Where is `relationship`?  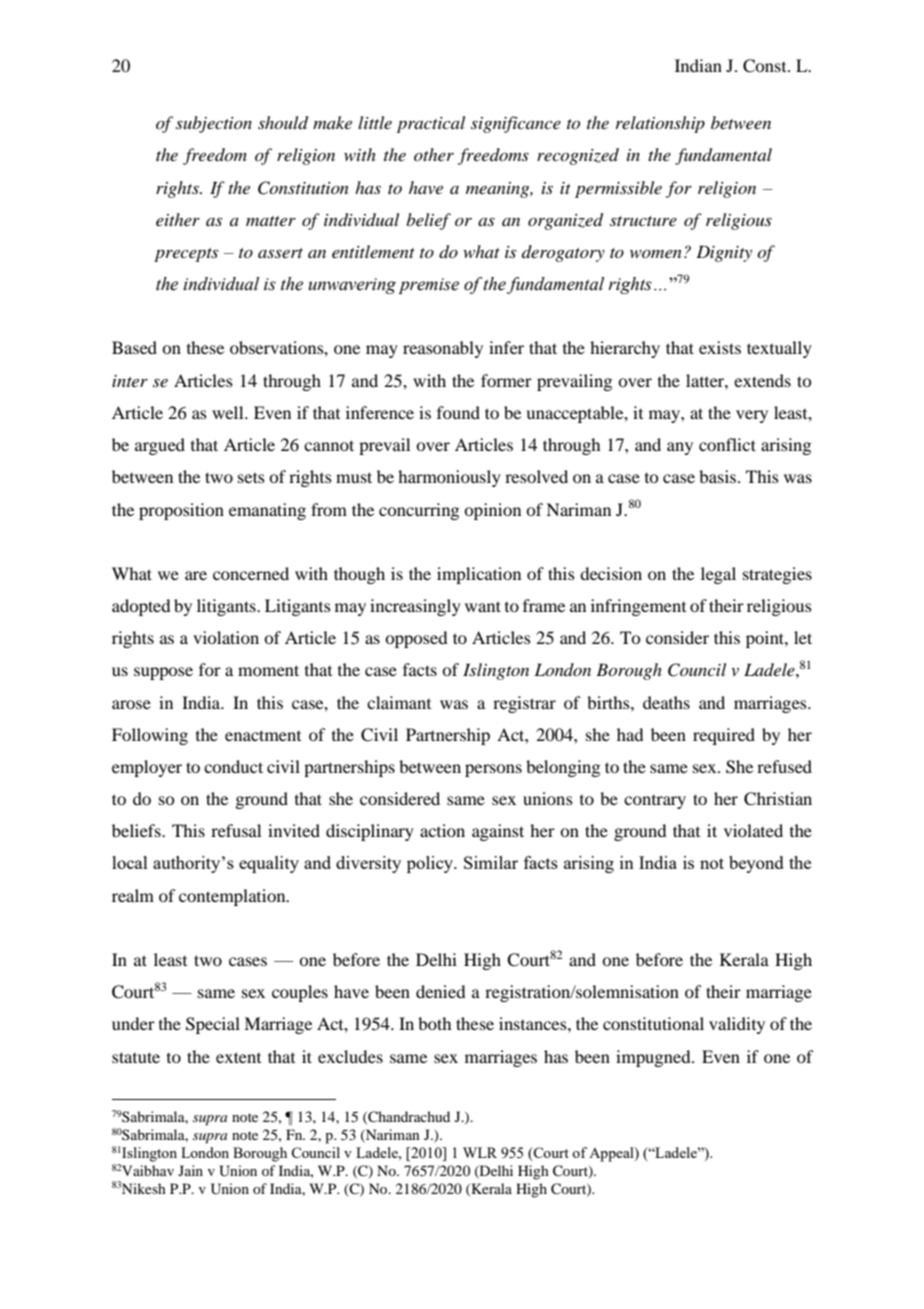
relationship is located at coordinates (660, 124).
